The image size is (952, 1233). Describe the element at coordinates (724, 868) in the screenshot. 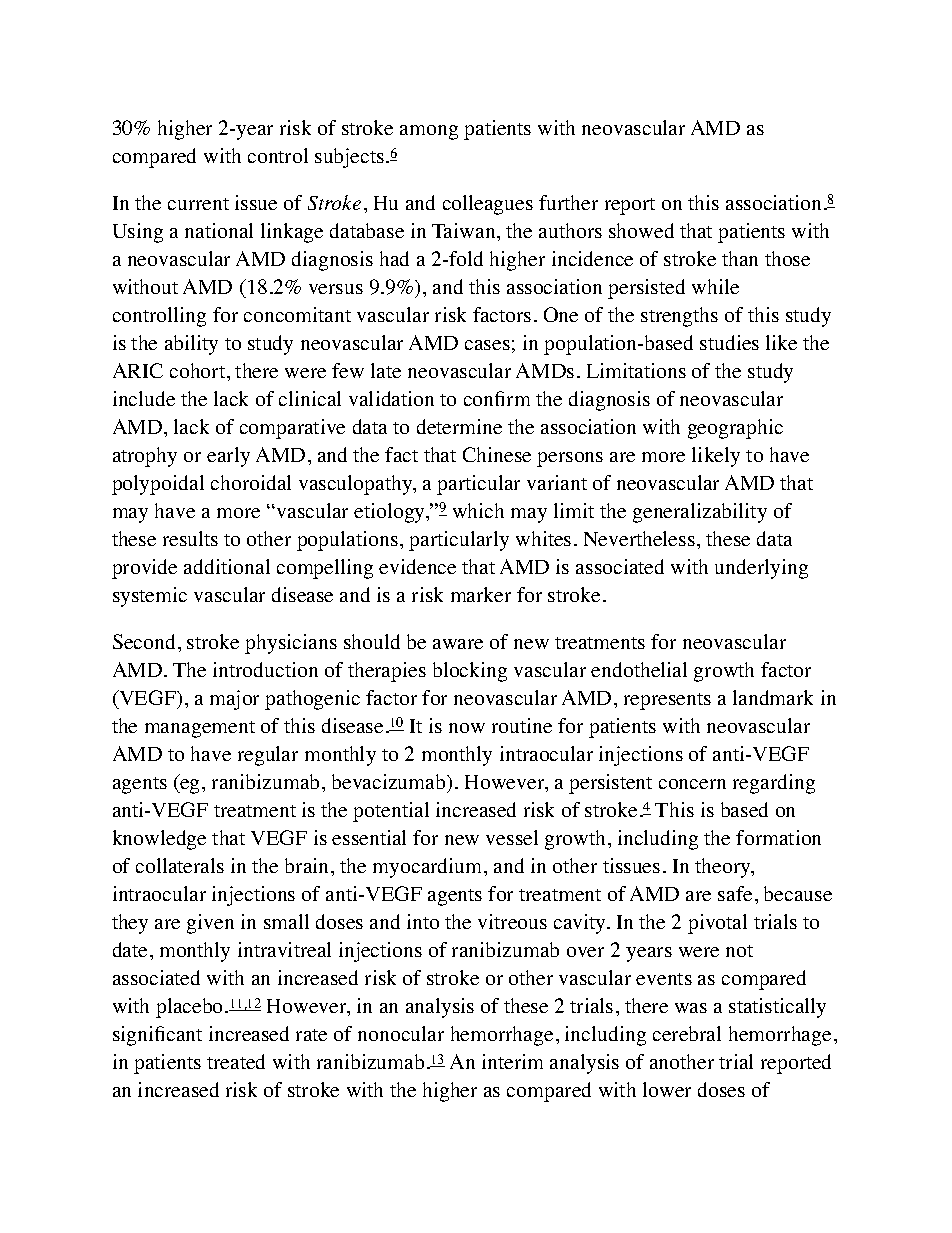

I see `theory` at that location.
